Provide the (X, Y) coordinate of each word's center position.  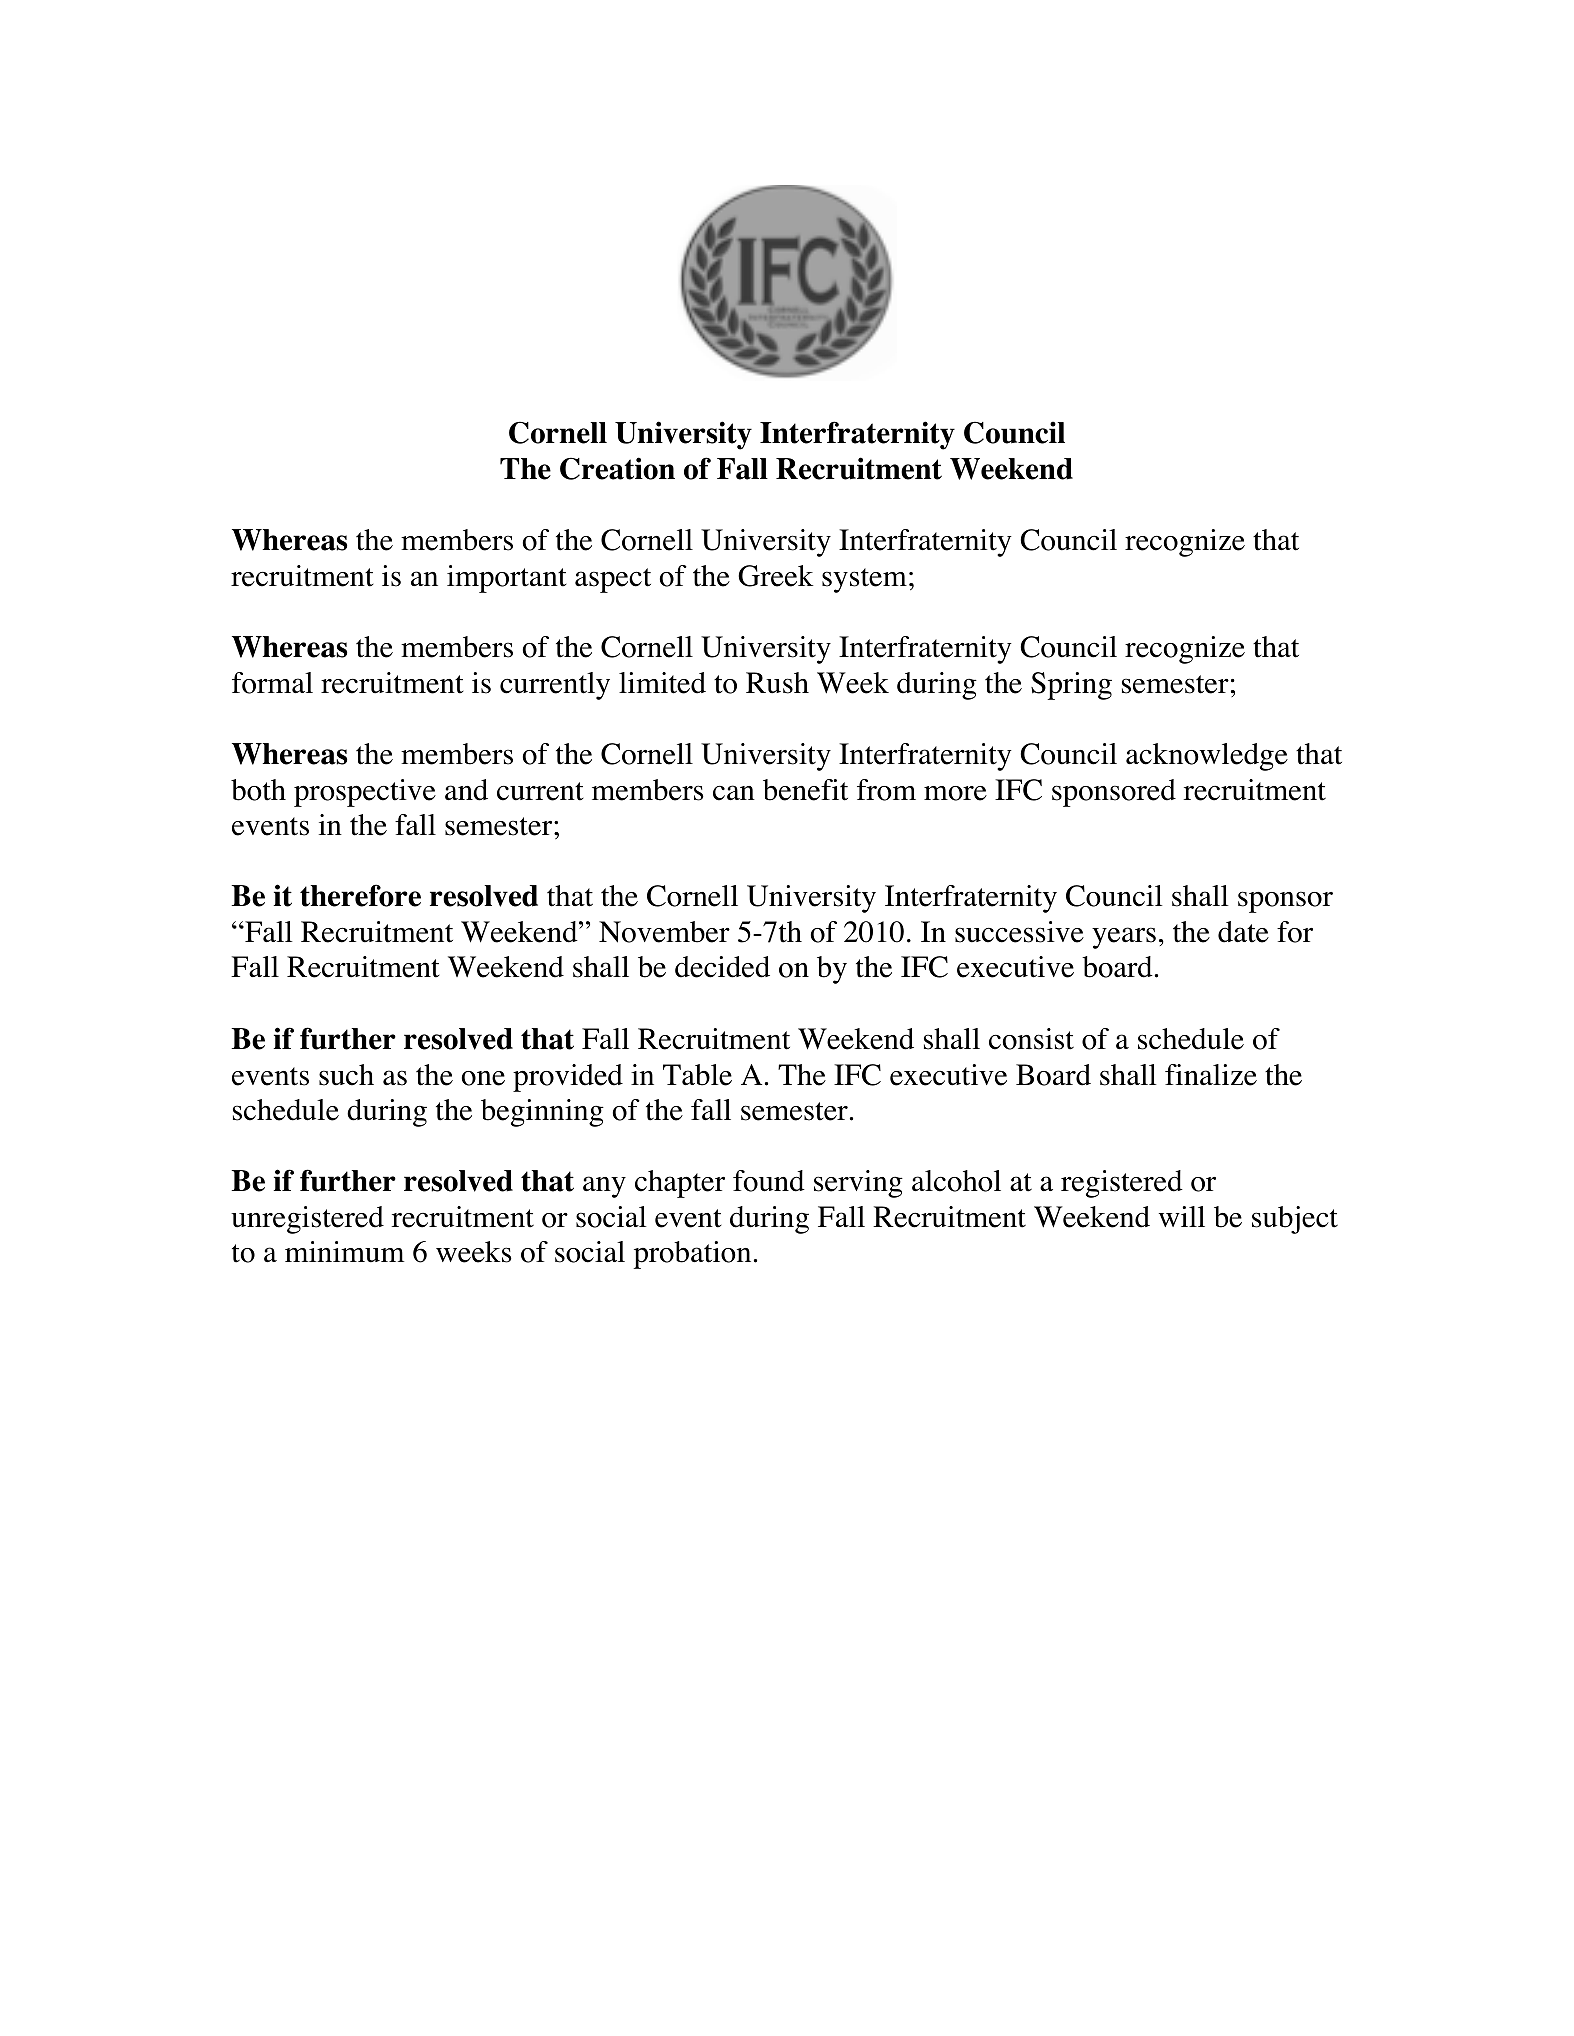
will (1182, 1216)
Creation (617, 468)
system (864, 580)
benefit (805, 790)
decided (722, 967)
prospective (365, 793)
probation (692, 1255)
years (1124, 938)
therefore (360, 895)
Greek (775, 576)
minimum (344, 1252)
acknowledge (1207, 757)
